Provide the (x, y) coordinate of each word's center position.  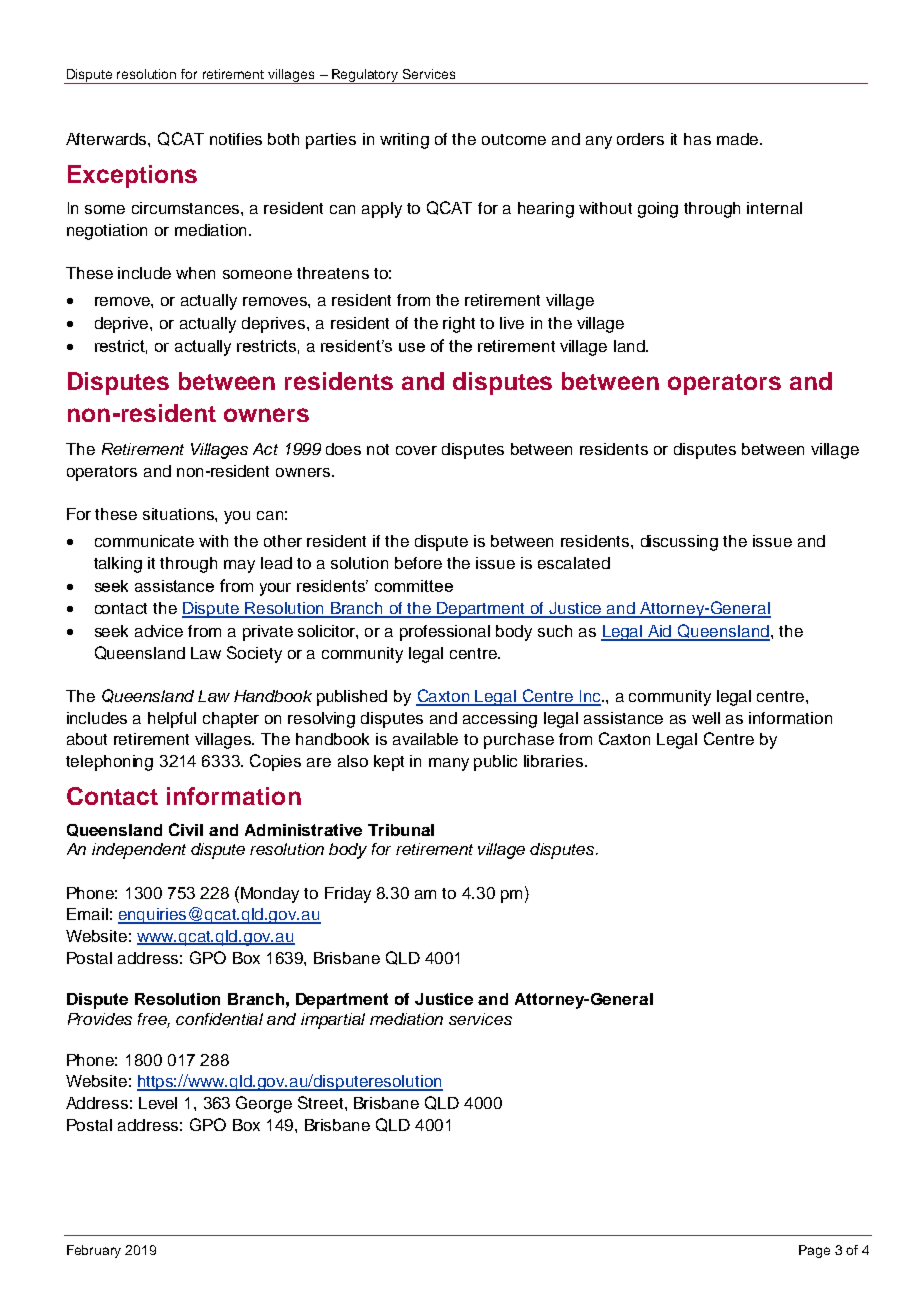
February (94, 1251)
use (412, 347)
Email (87, 914)
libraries (553, 761)
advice (159, 631)
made (739, 139)
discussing (679, 543)
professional (445, 633)
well (706, 718)
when (195, 273)
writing (404, 141)
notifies (236, 139)
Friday (348, 895)
